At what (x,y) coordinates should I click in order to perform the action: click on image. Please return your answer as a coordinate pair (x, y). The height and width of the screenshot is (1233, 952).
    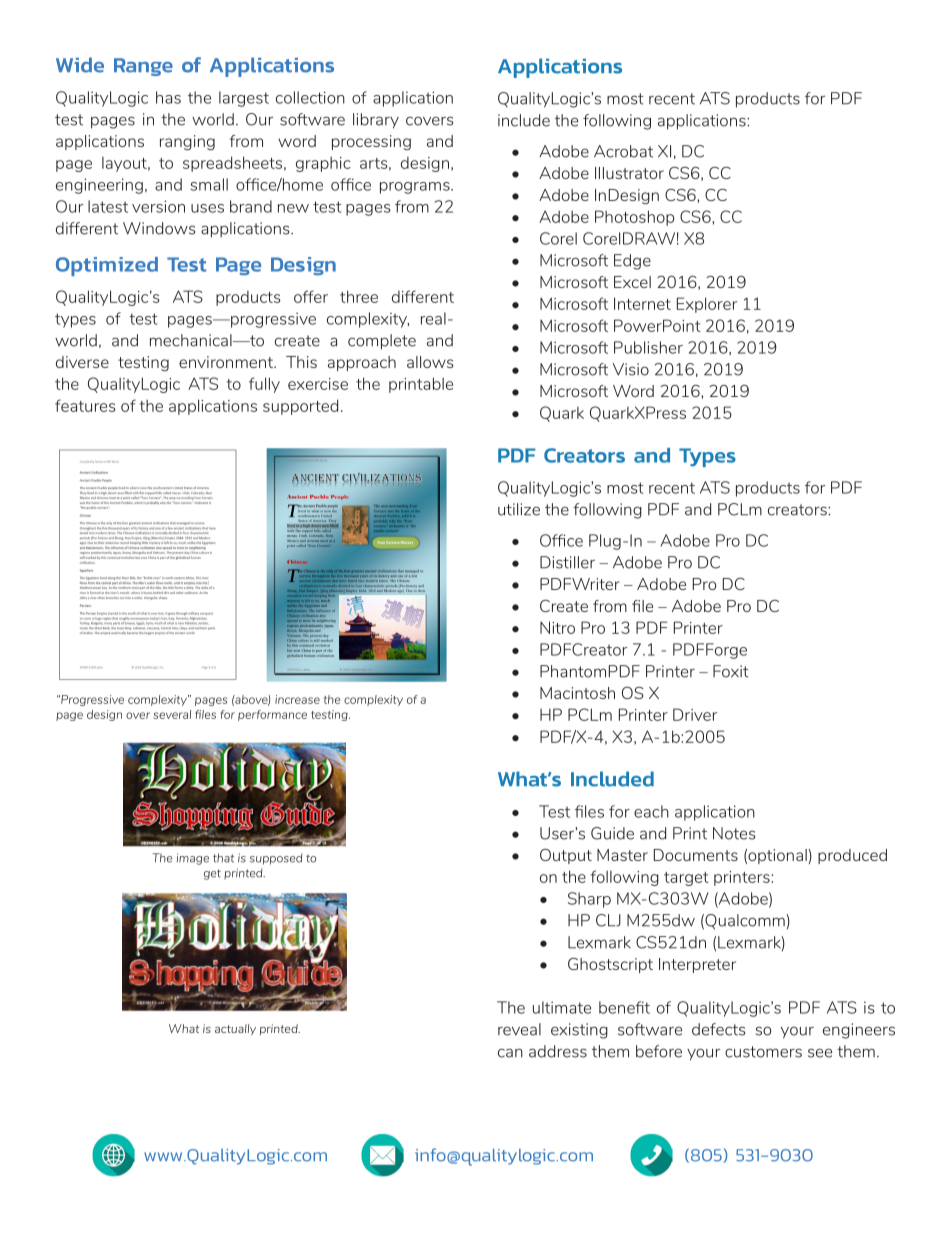
    Looking at the image, I should click on (193, 859).
